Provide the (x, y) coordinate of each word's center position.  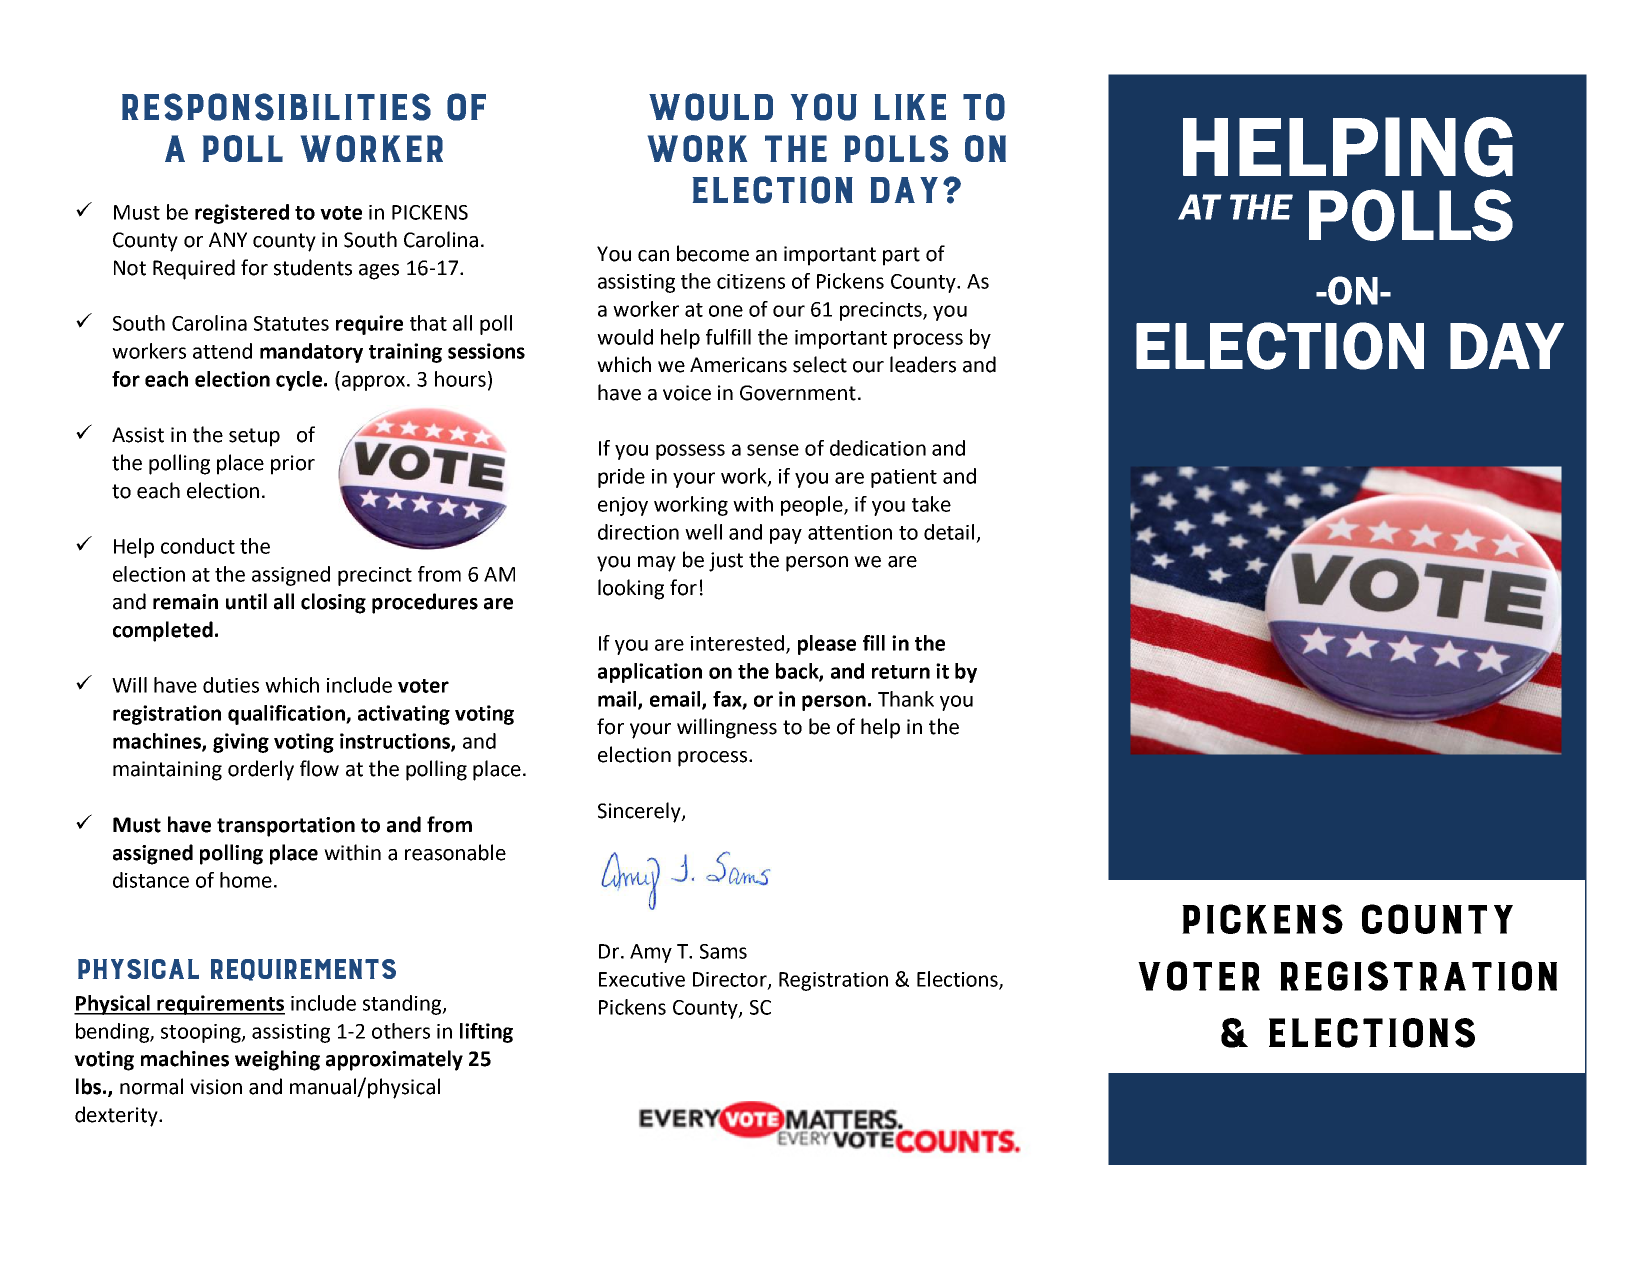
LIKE (910, 107)
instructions (396, 742)
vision (216, 1087)
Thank (906, 699)
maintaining (167, 771)
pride (621, 478)
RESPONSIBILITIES (276, 107)
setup (254, 437)
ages (379, 272)
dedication (878, 448)
